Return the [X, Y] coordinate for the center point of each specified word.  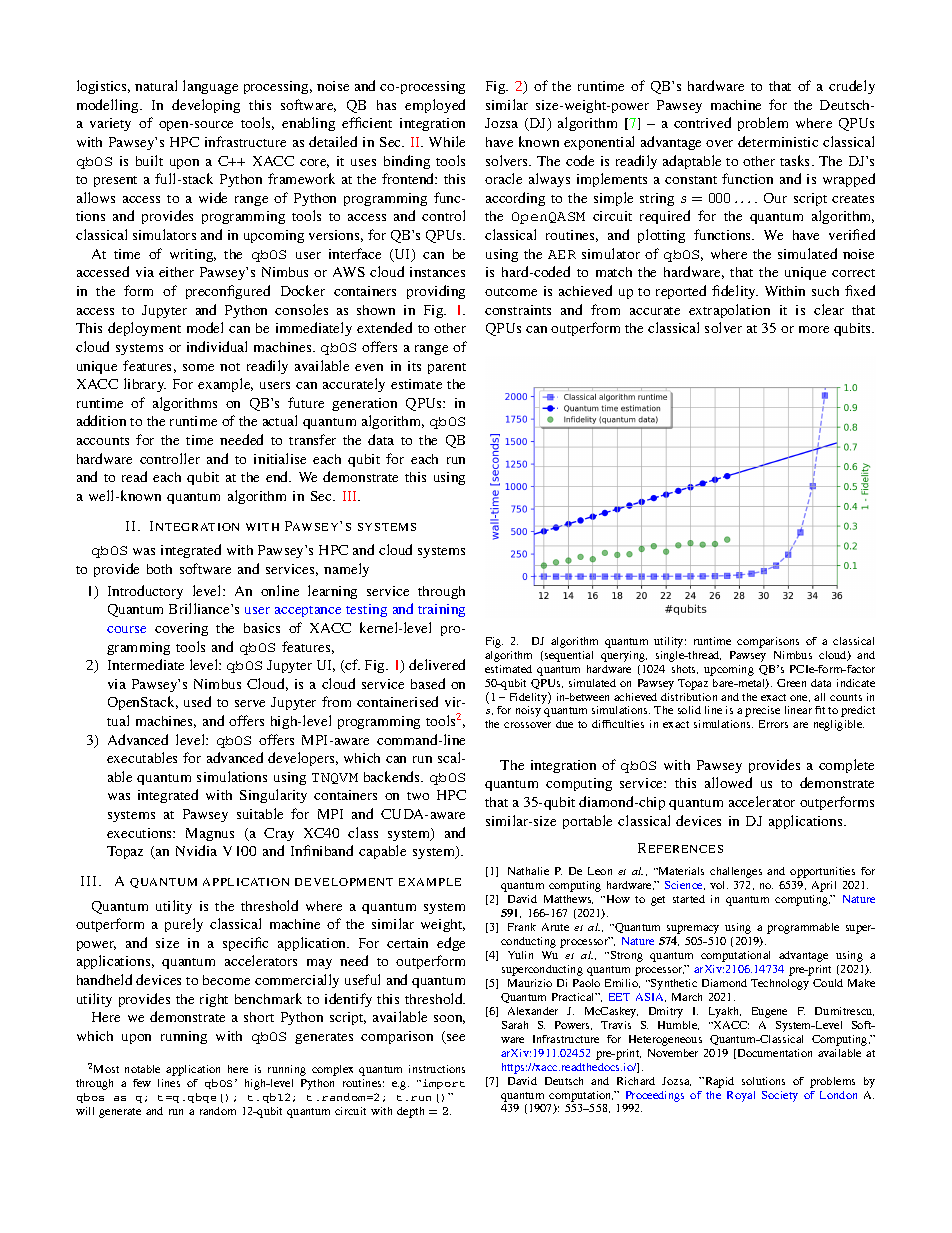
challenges [736, 872]
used [197, 701]
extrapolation [729, 311]
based [428, 683]
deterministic [778, 141]
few [142, 1083]
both [159, 569]
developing [206, 106]
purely [184, 925]
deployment [144, 329]
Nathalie [528, 871]
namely [346, 570]
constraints [518, 310]
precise [762, 711]
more [814, 329]
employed [435, 106]
